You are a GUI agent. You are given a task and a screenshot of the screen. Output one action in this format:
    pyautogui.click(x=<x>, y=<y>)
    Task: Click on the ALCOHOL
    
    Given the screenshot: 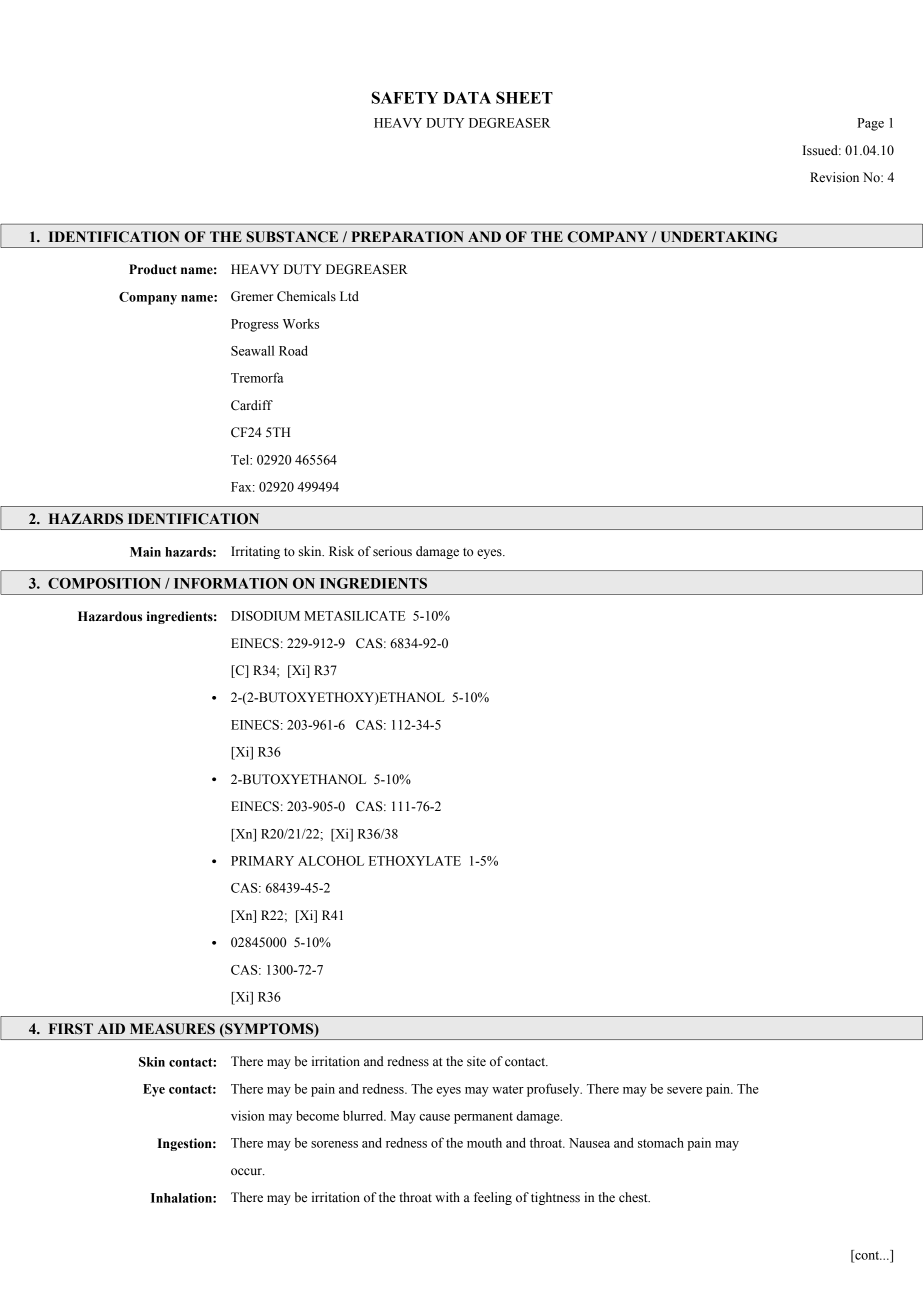 What is the action you would take?
    pyautogui.click(x=331, y=861)
